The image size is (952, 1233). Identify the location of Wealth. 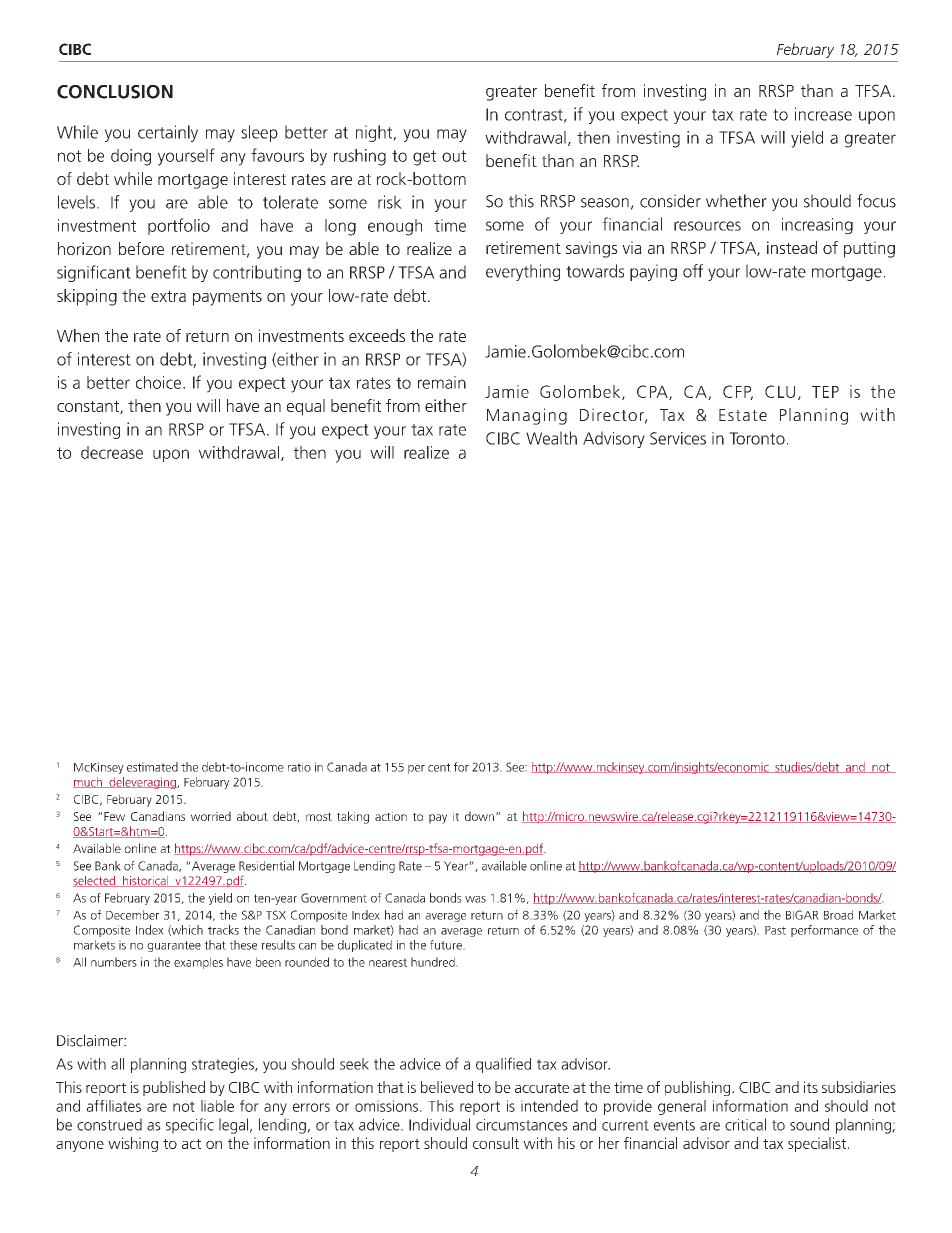
(551, 438).
